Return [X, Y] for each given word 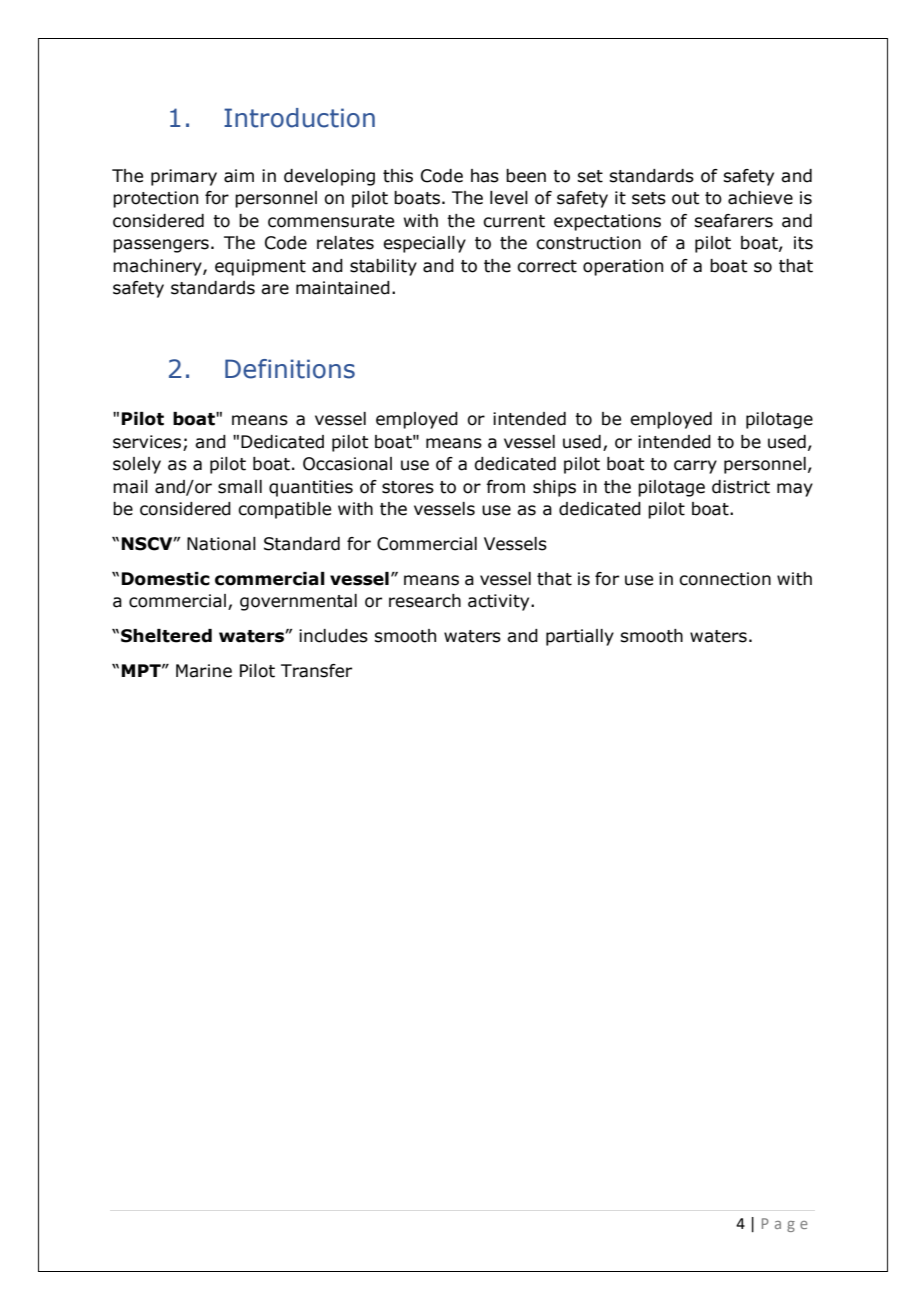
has [485, 176]
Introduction [299, 118]
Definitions [290, 369]
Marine [204, 671]
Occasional [347, 464]
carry [695, 467]
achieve [760, 198]
